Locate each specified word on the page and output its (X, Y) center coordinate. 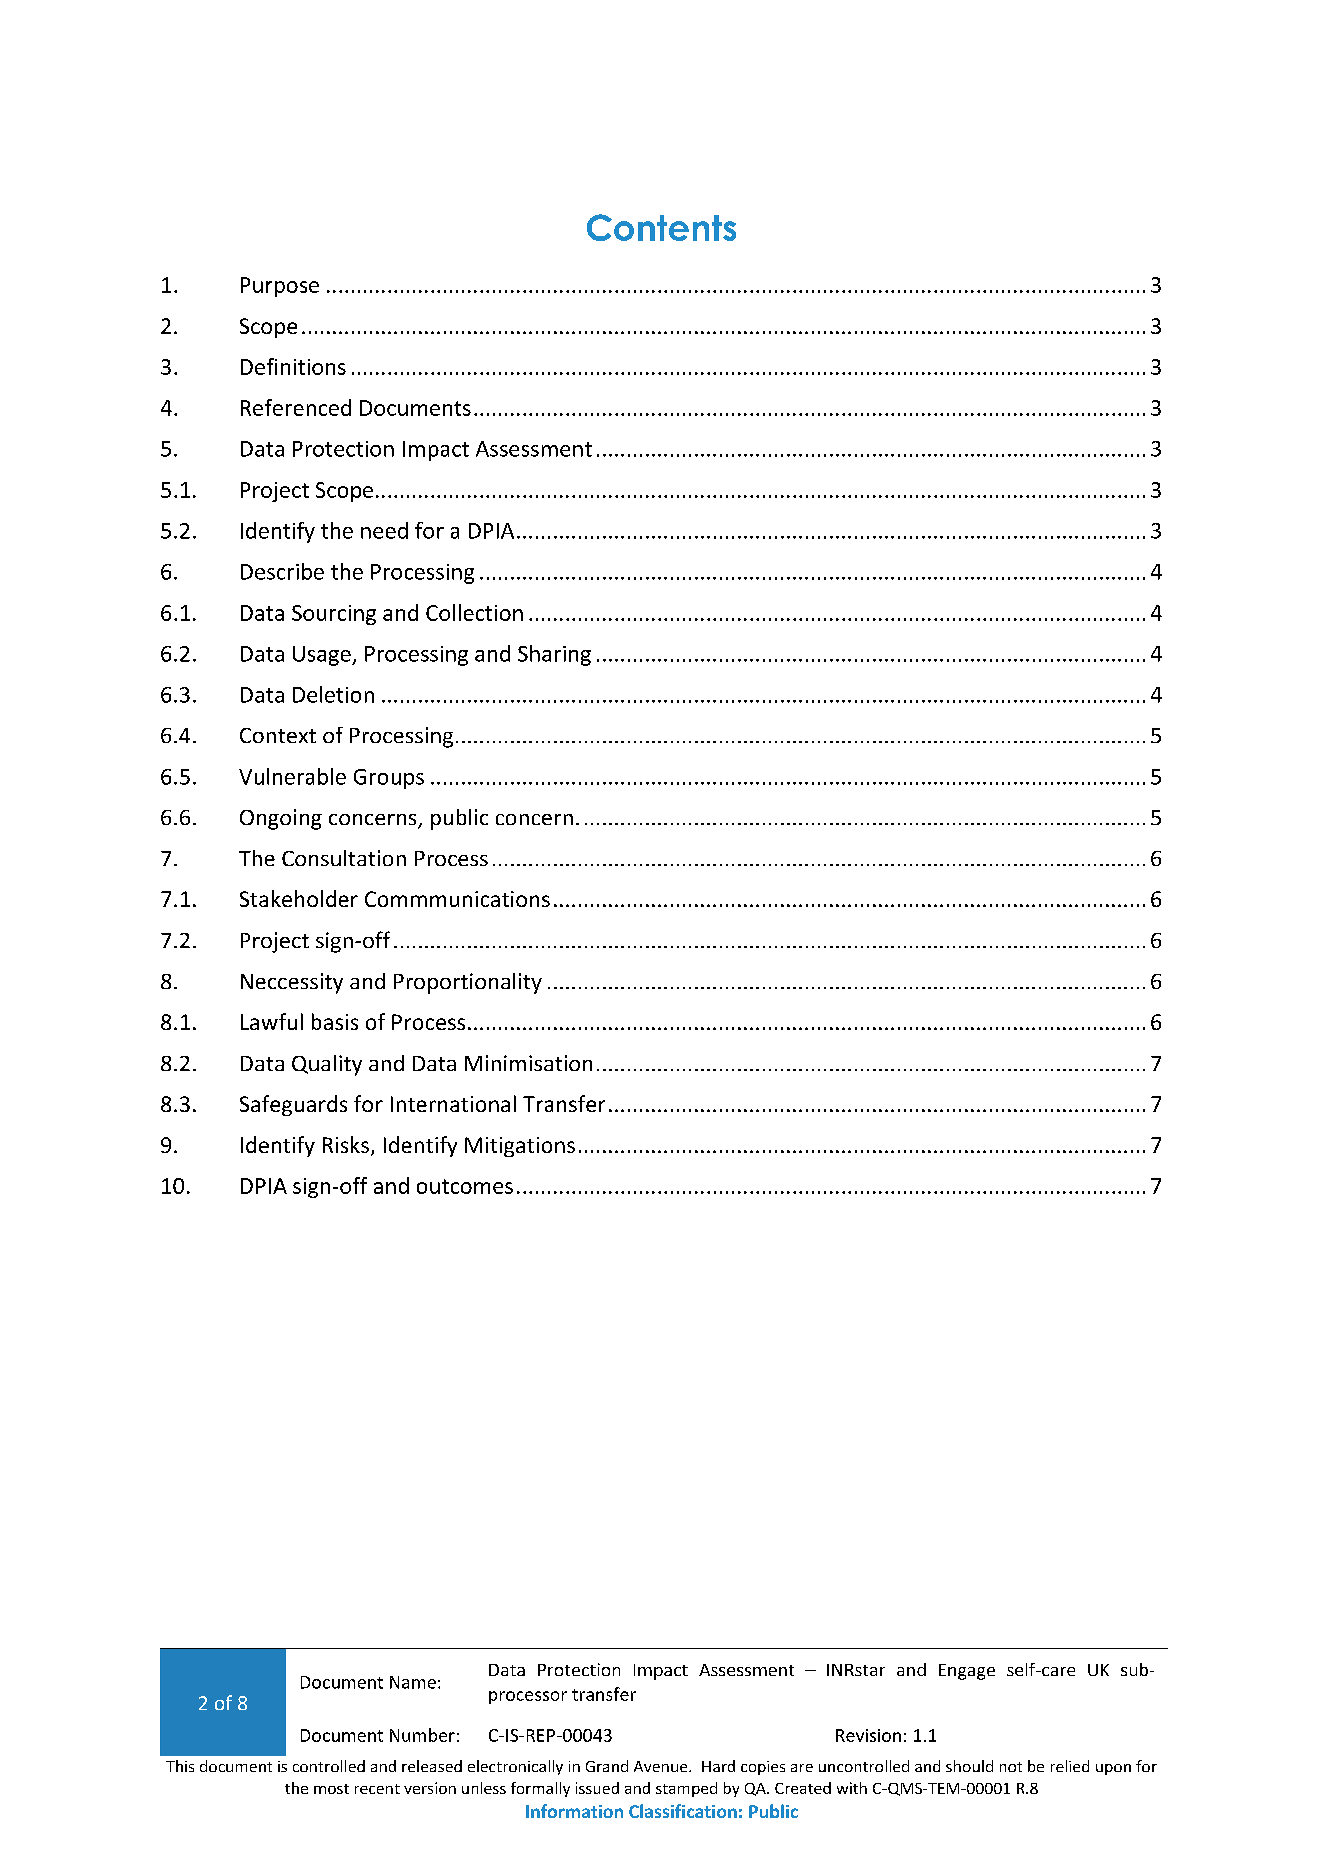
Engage (967, 1672)
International (453, 1103)
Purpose (280, 287)
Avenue (662, 1766)
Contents (661, 227)
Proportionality (468, 983)
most (331, 1789)
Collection (474, 612)
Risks (346, 1144)
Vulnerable (292, 776)
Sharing (554, 655)
